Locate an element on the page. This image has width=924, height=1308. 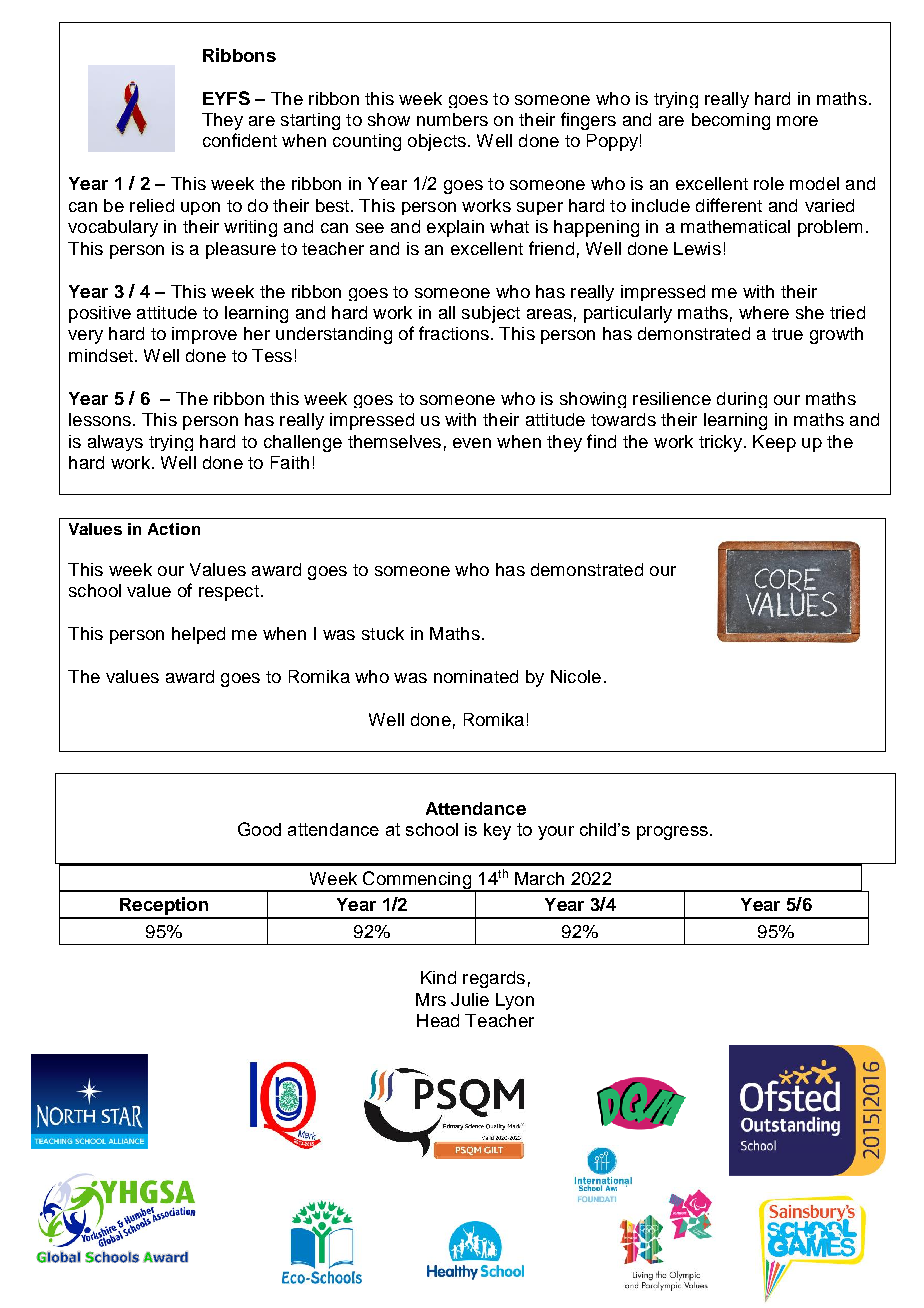
respect is located at coordinates (229, 593).
